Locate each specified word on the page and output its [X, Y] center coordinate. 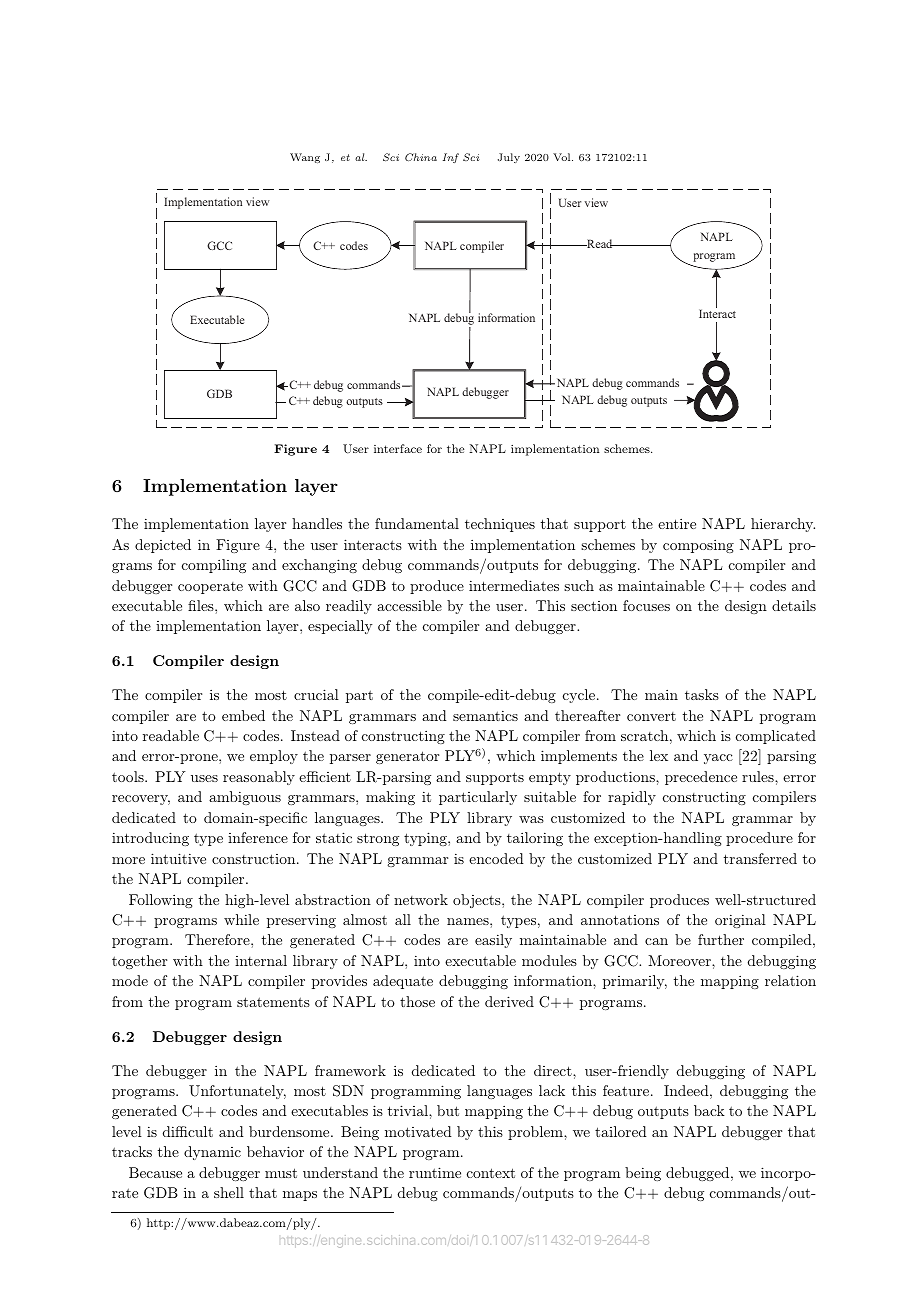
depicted [163, 546]
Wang [305, 158]
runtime [435, 1172]
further [721, 939]
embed [243, 715]
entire [677, 523]
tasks [702, 694]
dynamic [212, 1153]
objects [478, 901]
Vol [563, 157]
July [509, 158]
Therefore [218, 939]
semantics [485, 715]
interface [398, 448]
